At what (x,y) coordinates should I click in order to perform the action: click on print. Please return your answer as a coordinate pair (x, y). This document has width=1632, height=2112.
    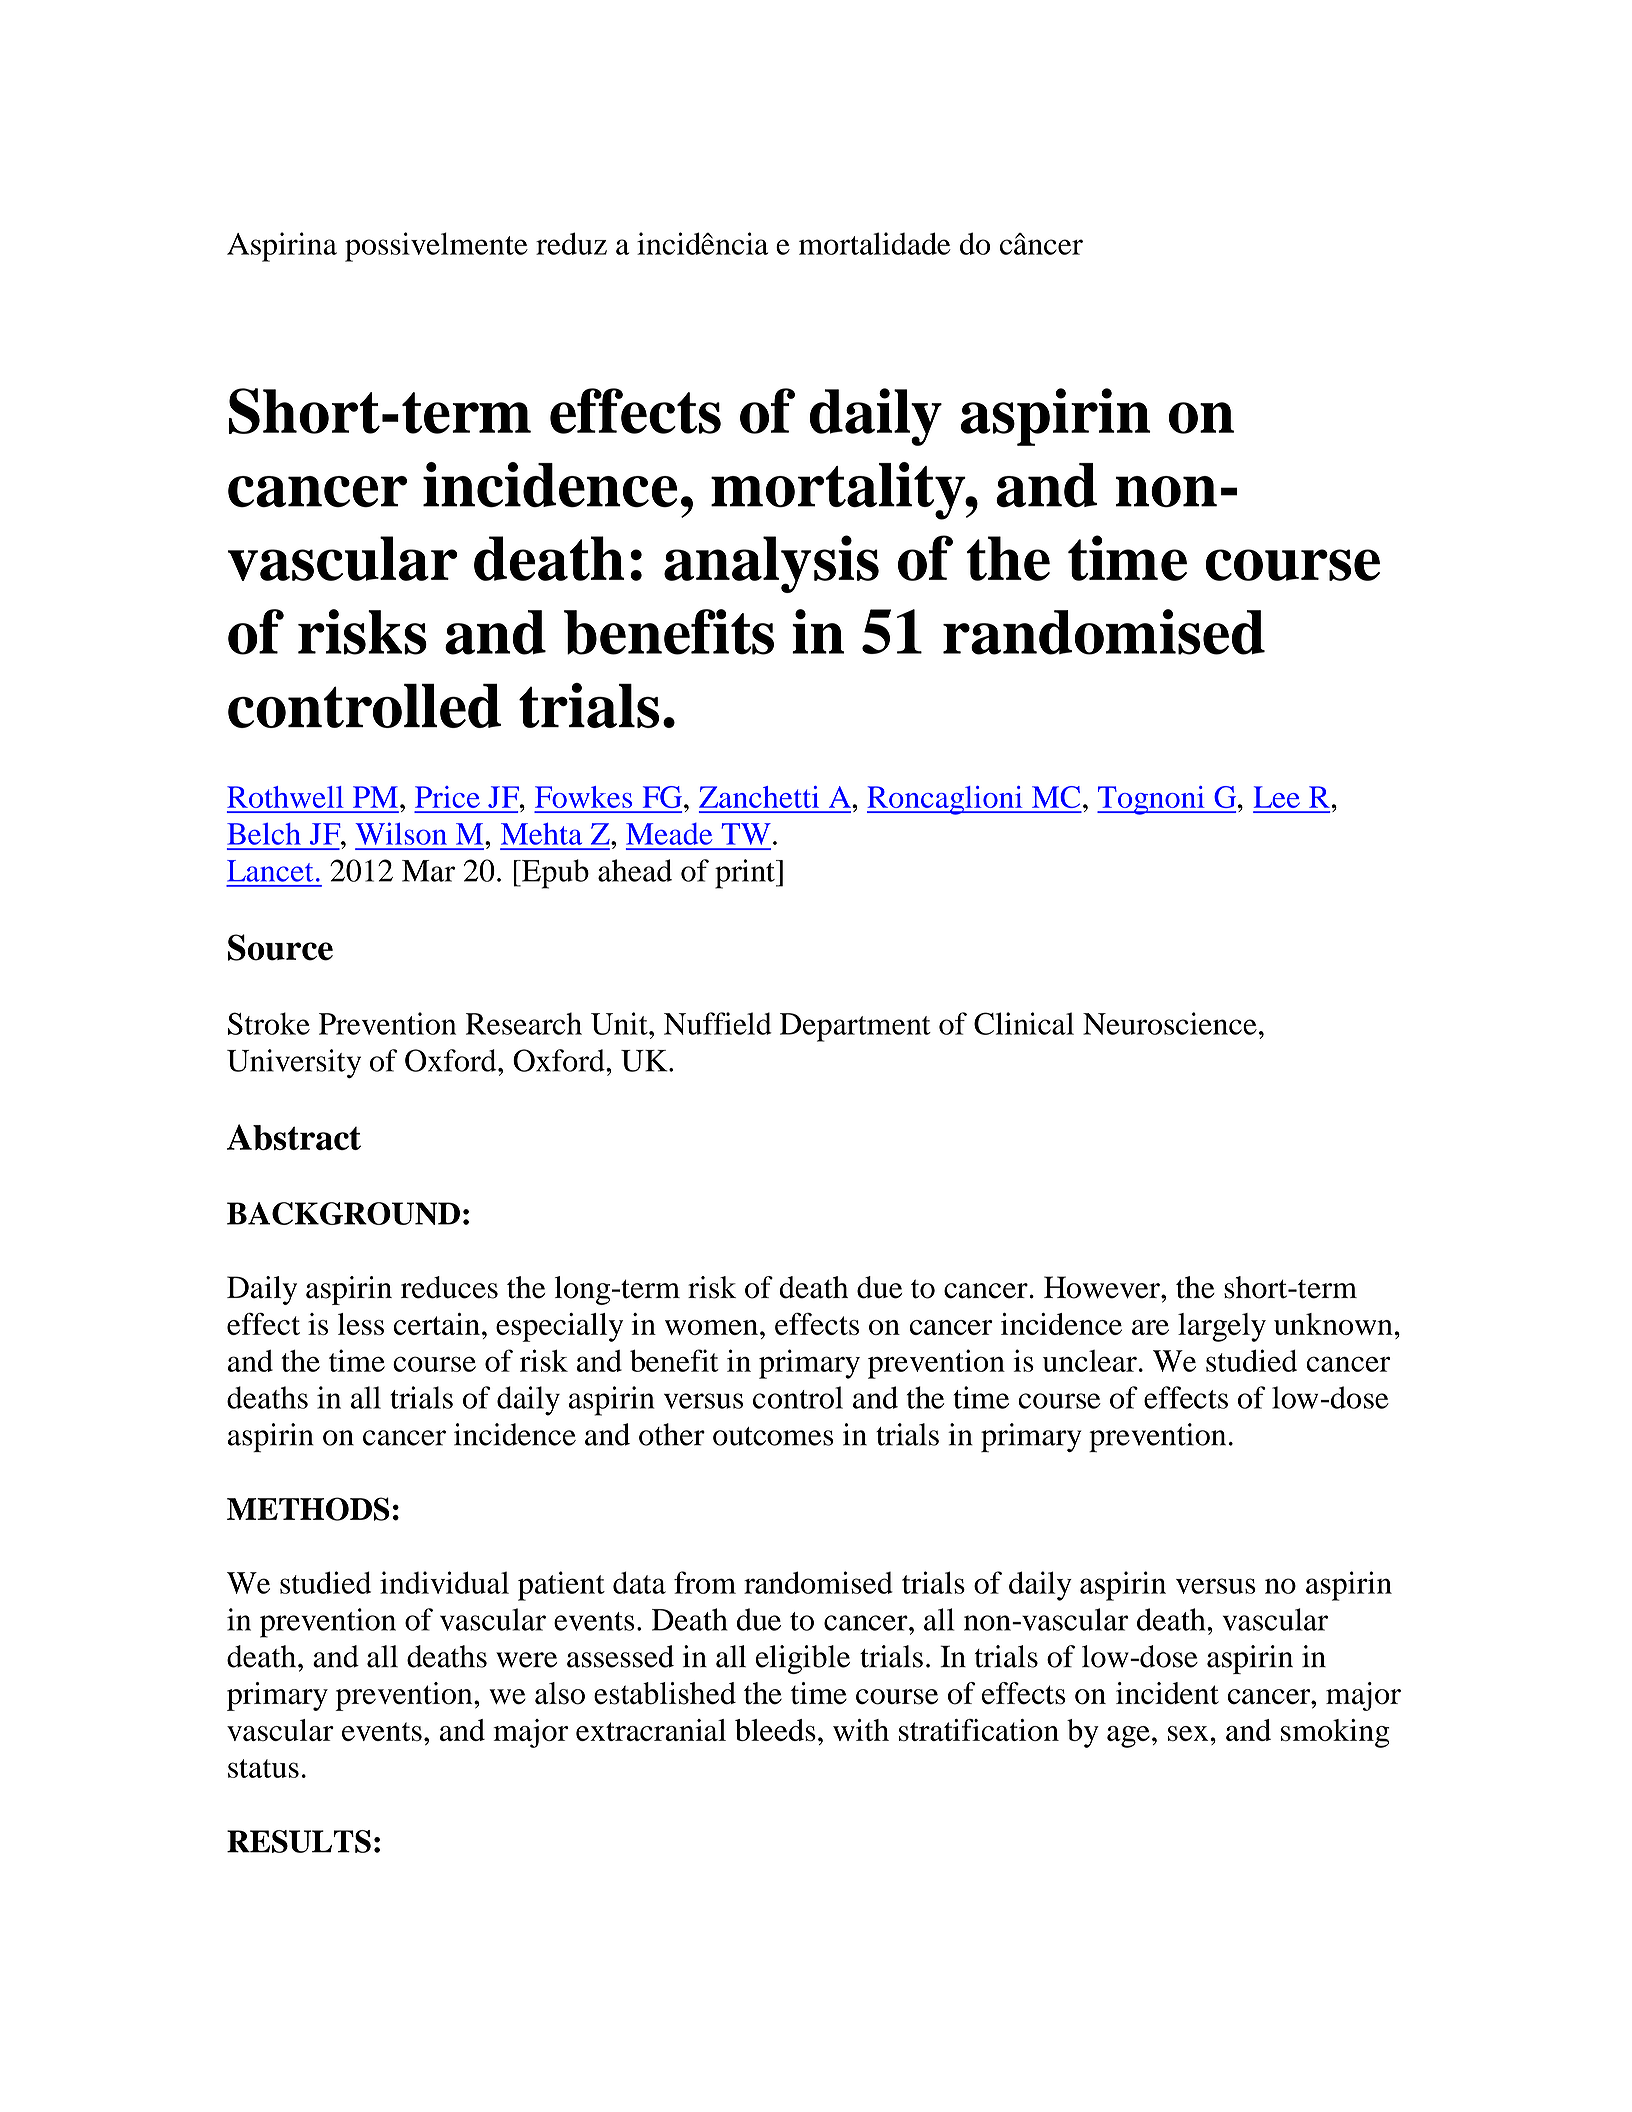
    Looking at the image, I should click on (746, 874).
